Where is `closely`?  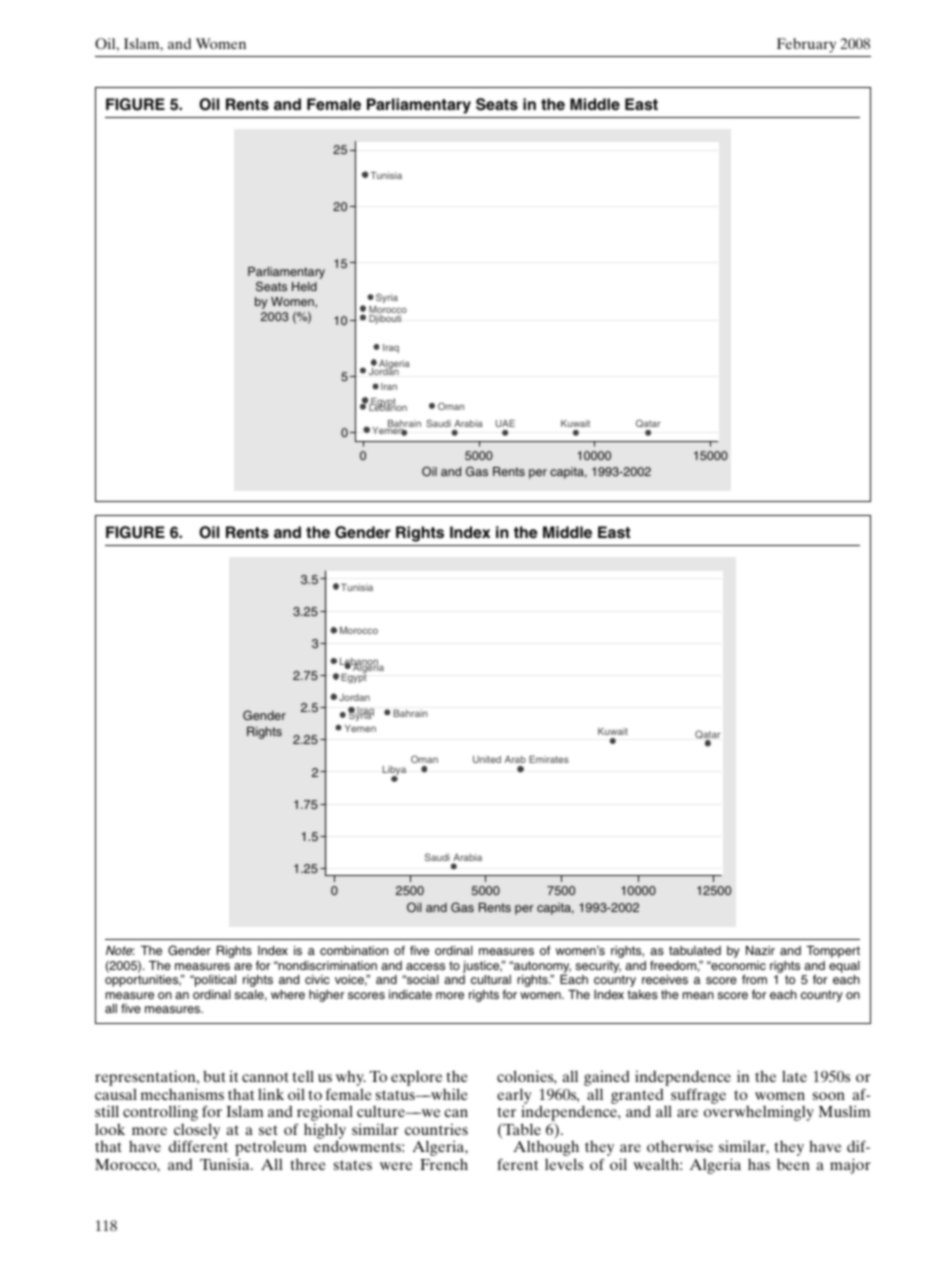
closely is located at coordinates (196, 1132).
